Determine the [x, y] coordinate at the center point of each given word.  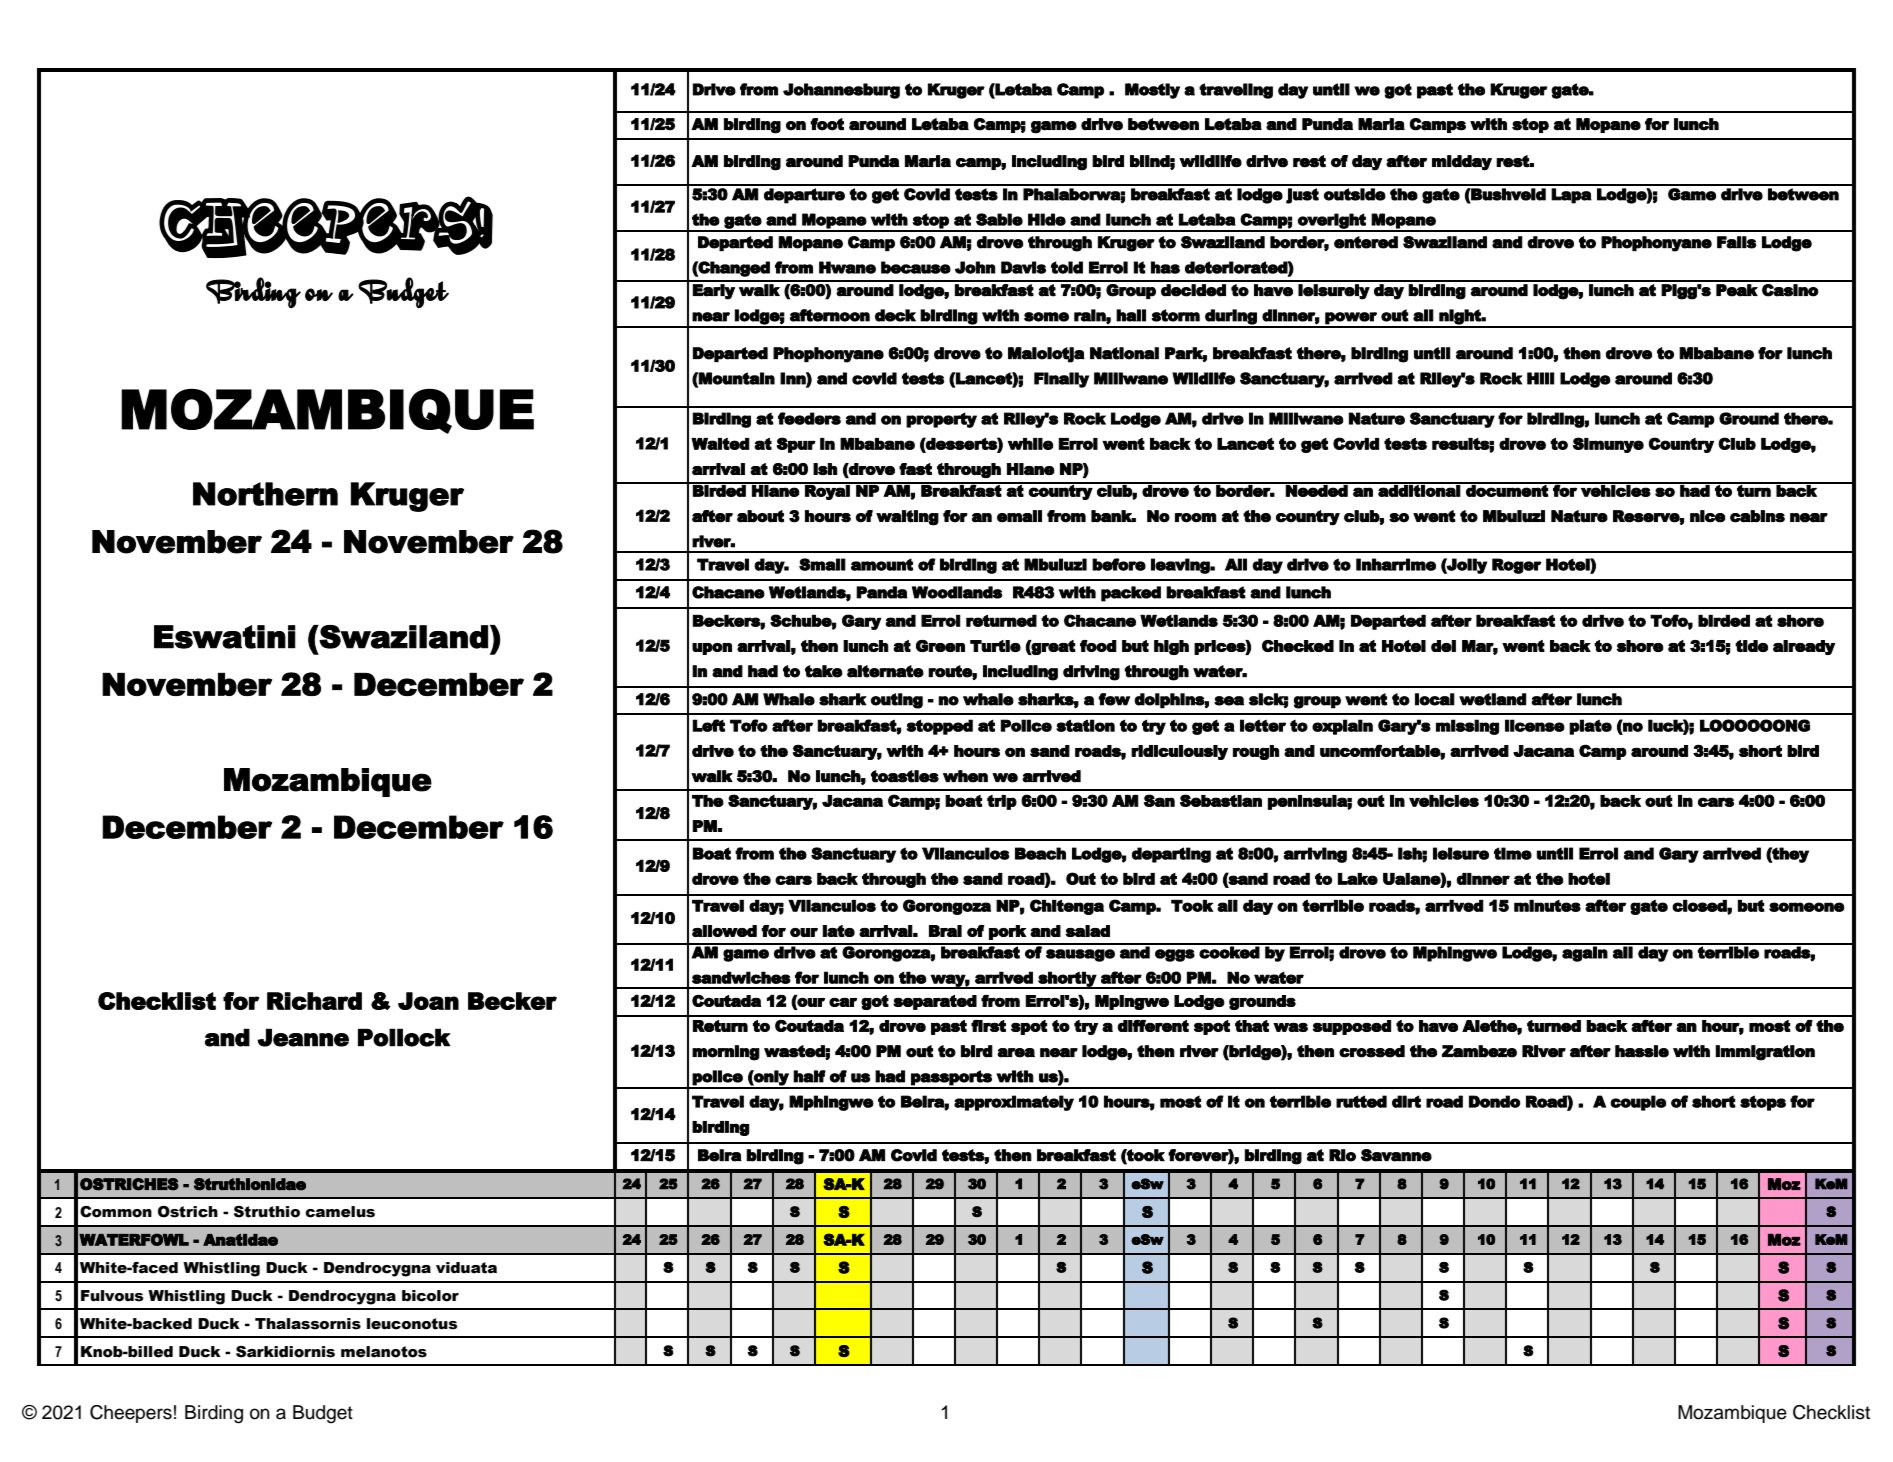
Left [709, 725]
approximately [1014, 1103]
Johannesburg [841, 91]
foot [827, 124]
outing [897, 701]
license [1535, 725]
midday [1462, 163]
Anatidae [240, 1240]
